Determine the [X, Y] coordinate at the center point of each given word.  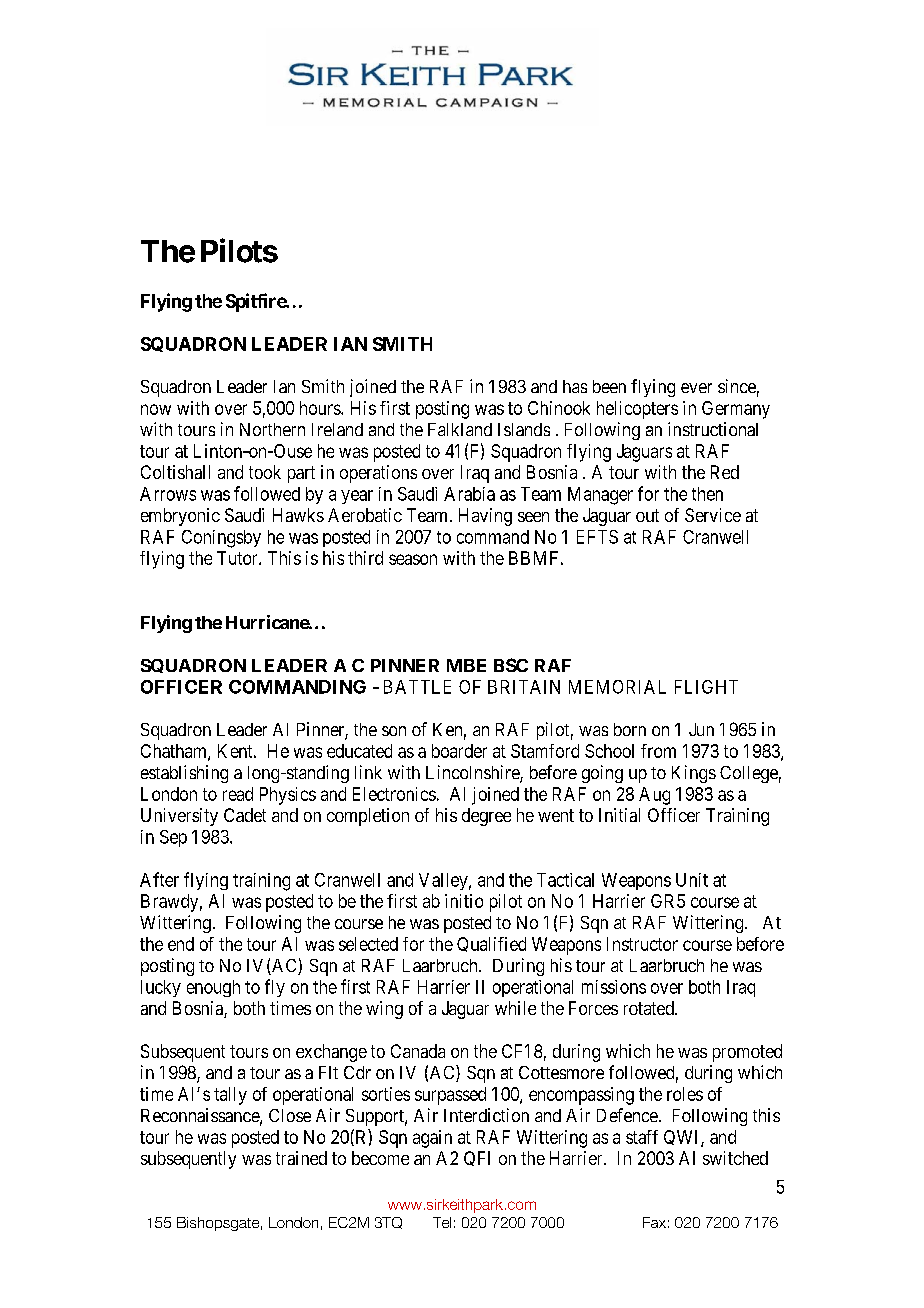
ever [696, 388]
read [238, 794]
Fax [654, 1222]
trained [301, 1158]
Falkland [460, 429]
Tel [442, 1222]
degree [486, 817]
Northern [272, 429]
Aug [654, 796]
